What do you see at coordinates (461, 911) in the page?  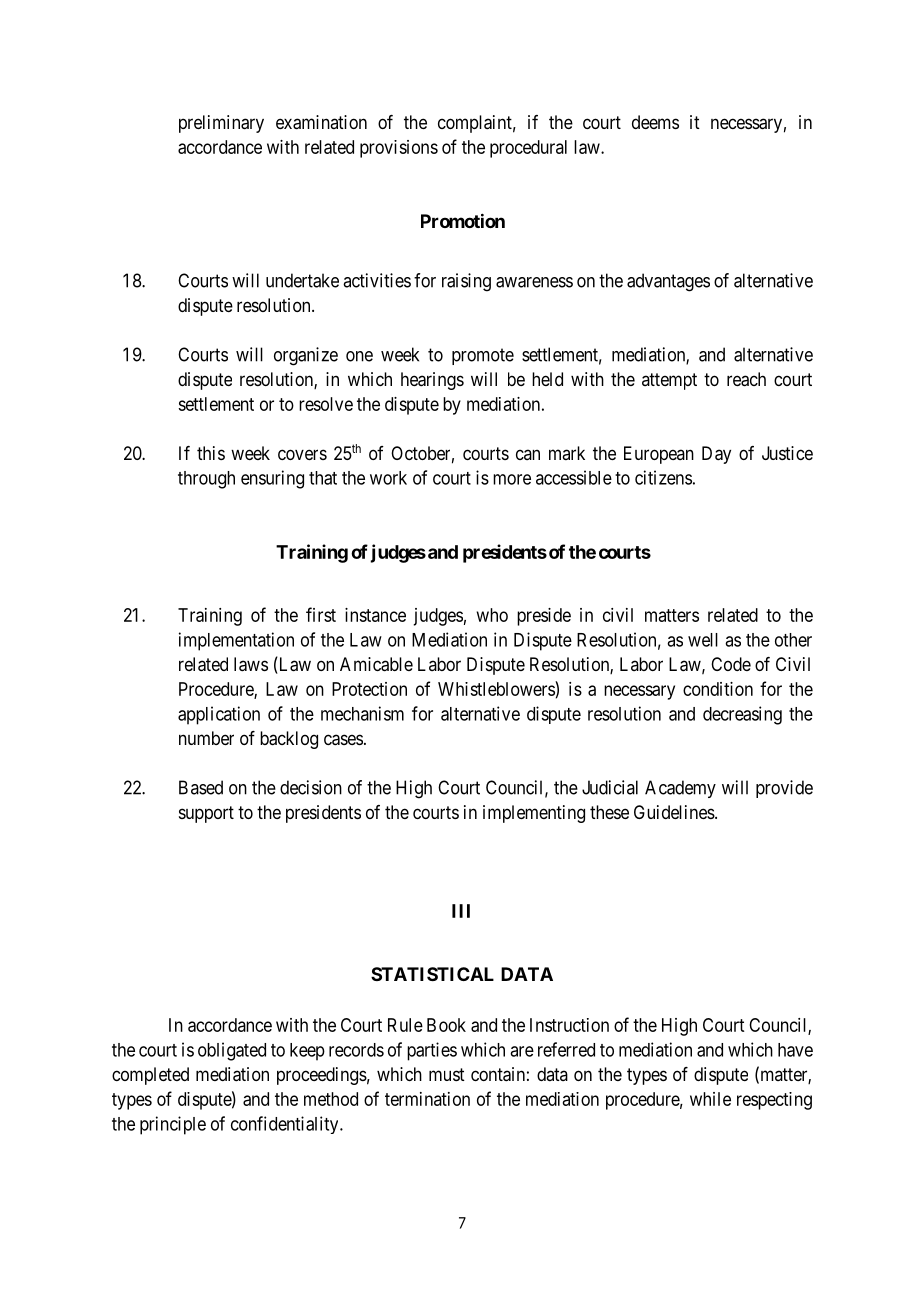 I see `III` at bounding box center [461, 911].
